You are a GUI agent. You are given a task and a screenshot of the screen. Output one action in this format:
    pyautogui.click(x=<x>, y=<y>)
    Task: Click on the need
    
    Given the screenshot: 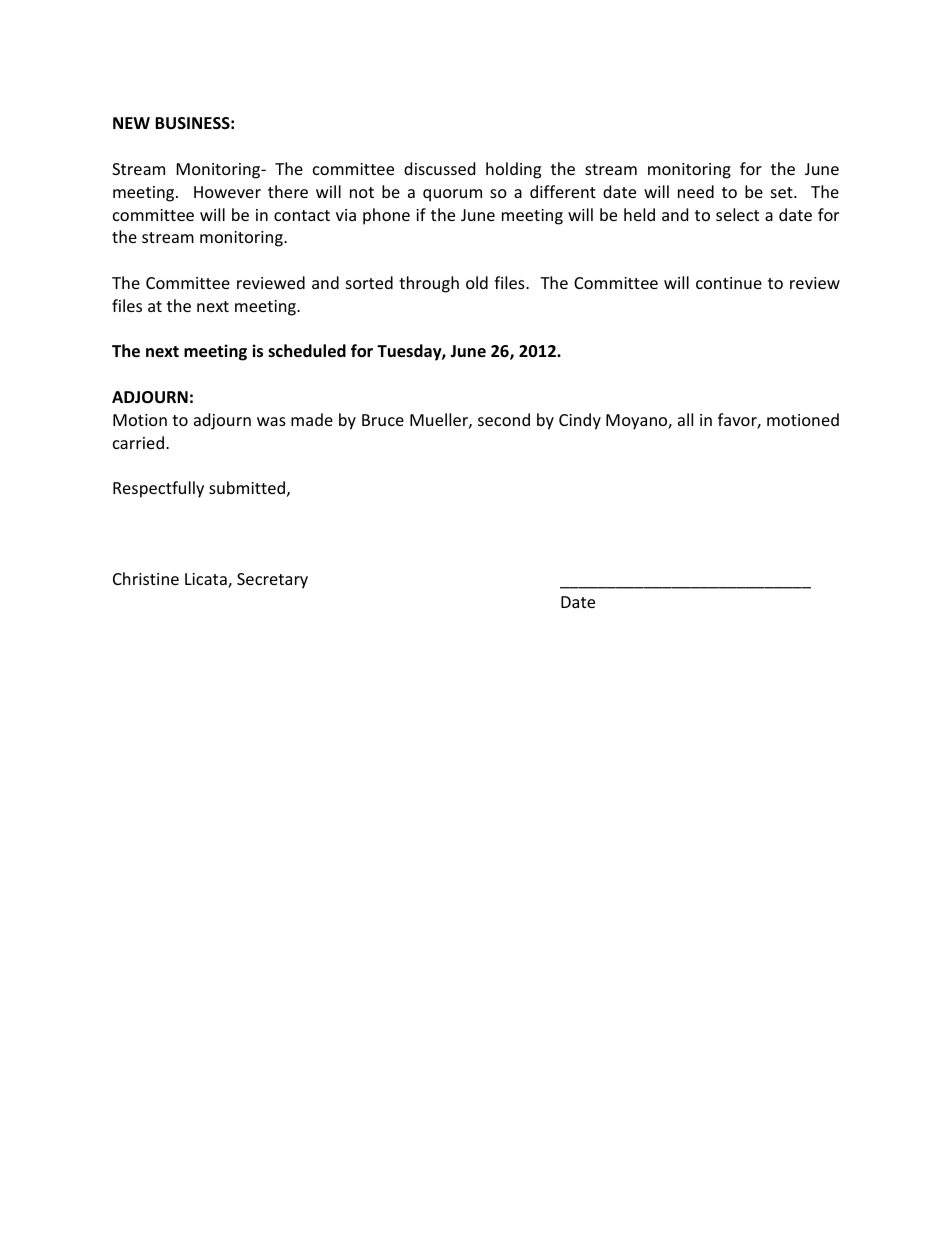 What is the action you would take?
    pyautogui.click(x=696, y=191)
